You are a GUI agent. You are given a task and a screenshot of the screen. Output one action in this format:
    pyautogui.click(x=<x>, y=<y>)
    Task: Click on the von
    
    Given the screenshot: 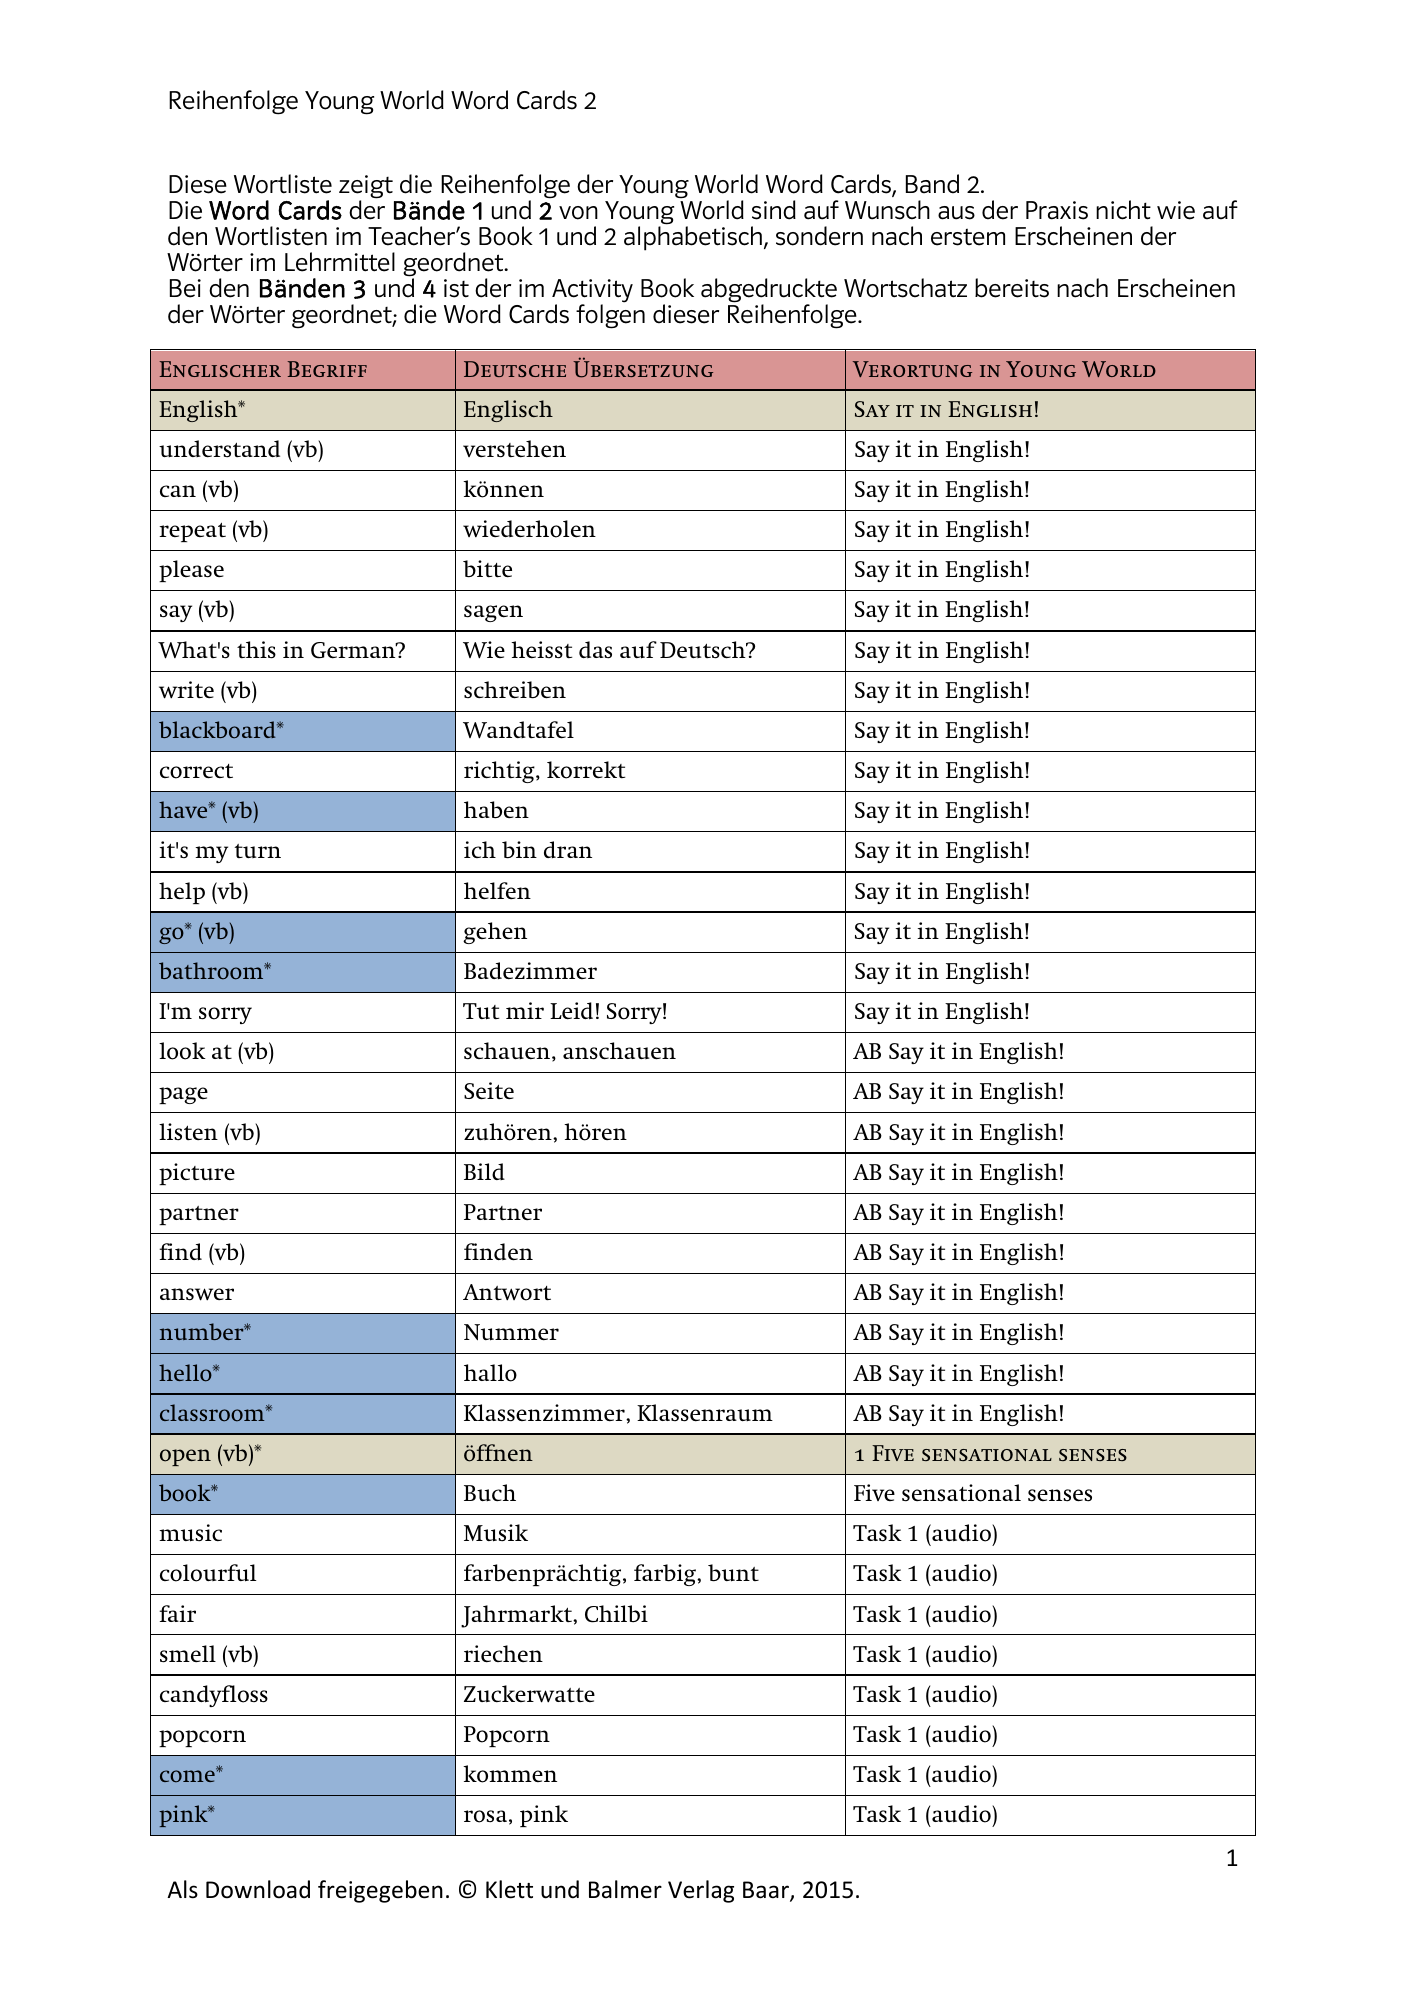 What is the action you would take?
    pyautogui.click(x=578, y=213)
